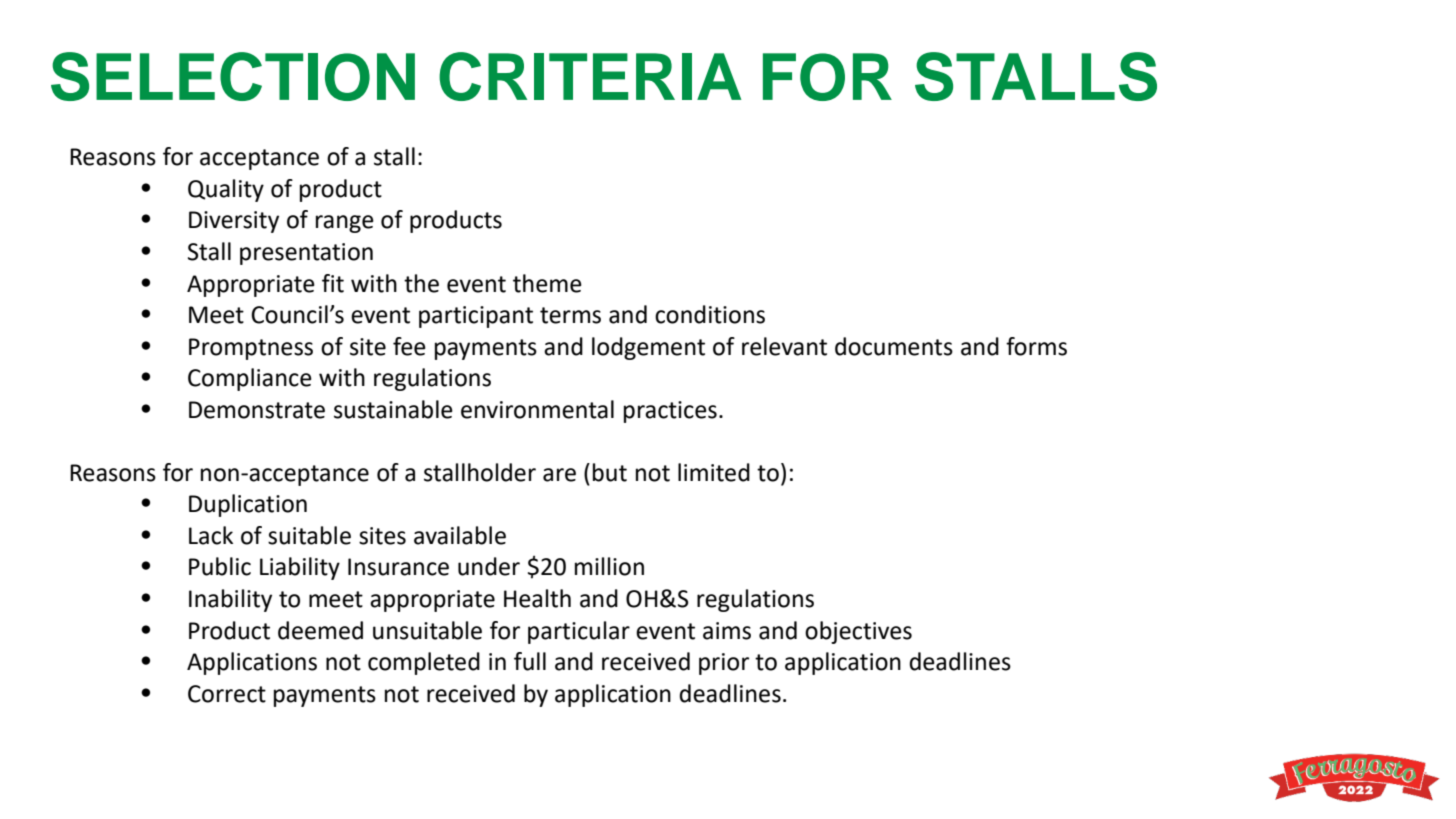 This image has height=819, width=1456. Describe the element at coordinates (710, 314) in the image. I see `conditions` at that location.
